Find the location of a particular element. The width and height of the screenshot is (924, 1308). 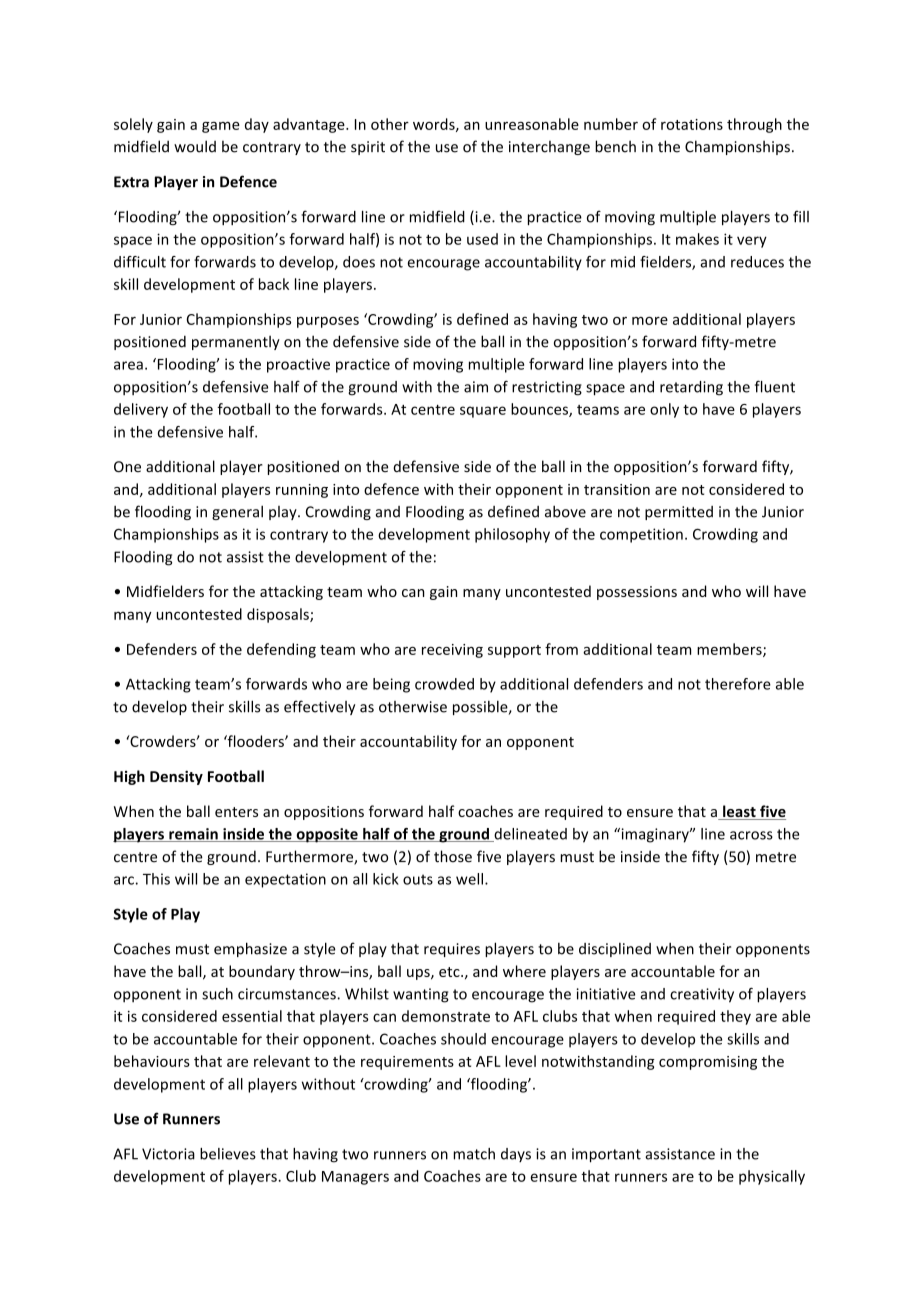

permitted is located at coordinates (679, 513).
